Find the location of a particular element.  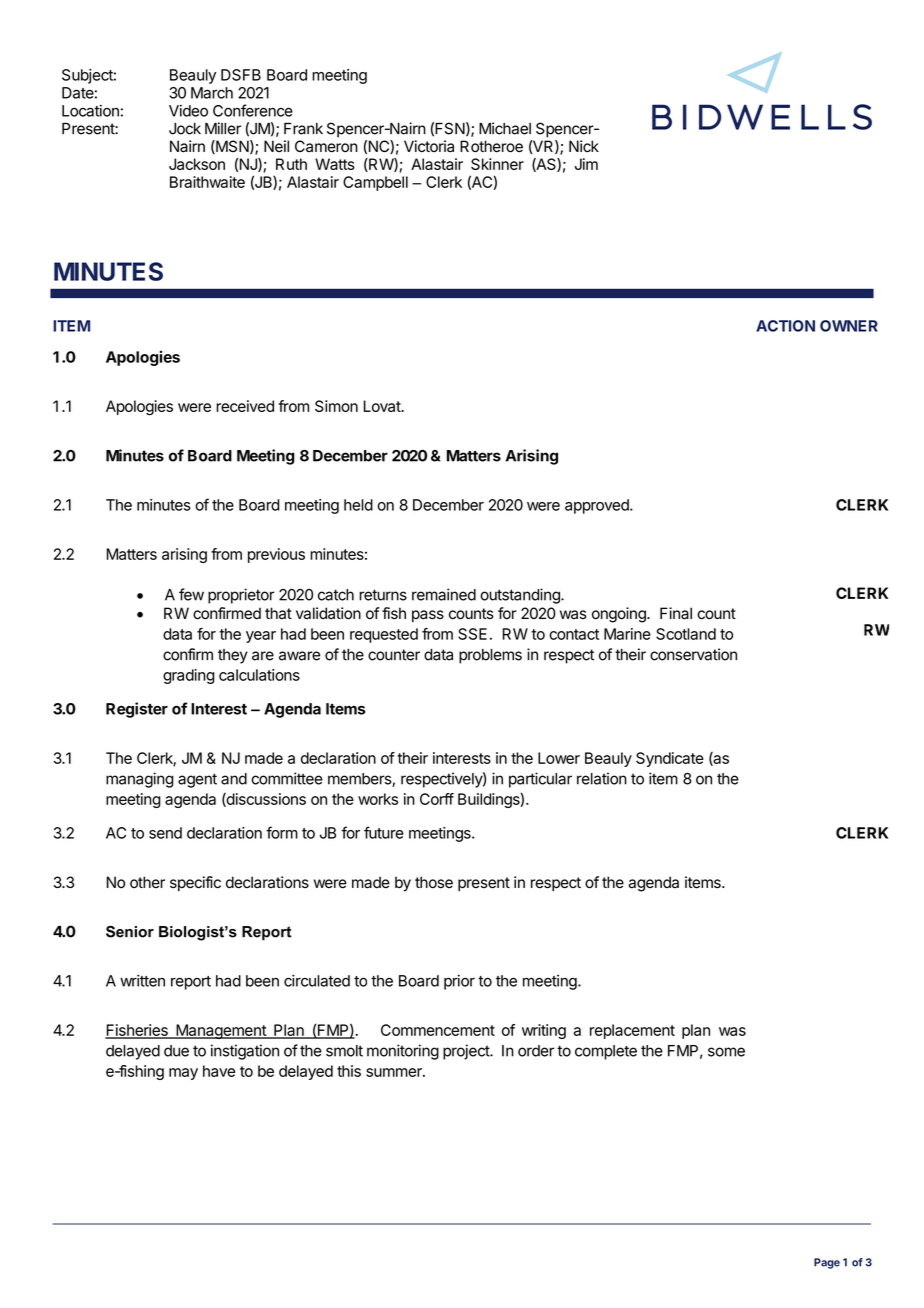

Michael is located at coordinates (505, 128).
